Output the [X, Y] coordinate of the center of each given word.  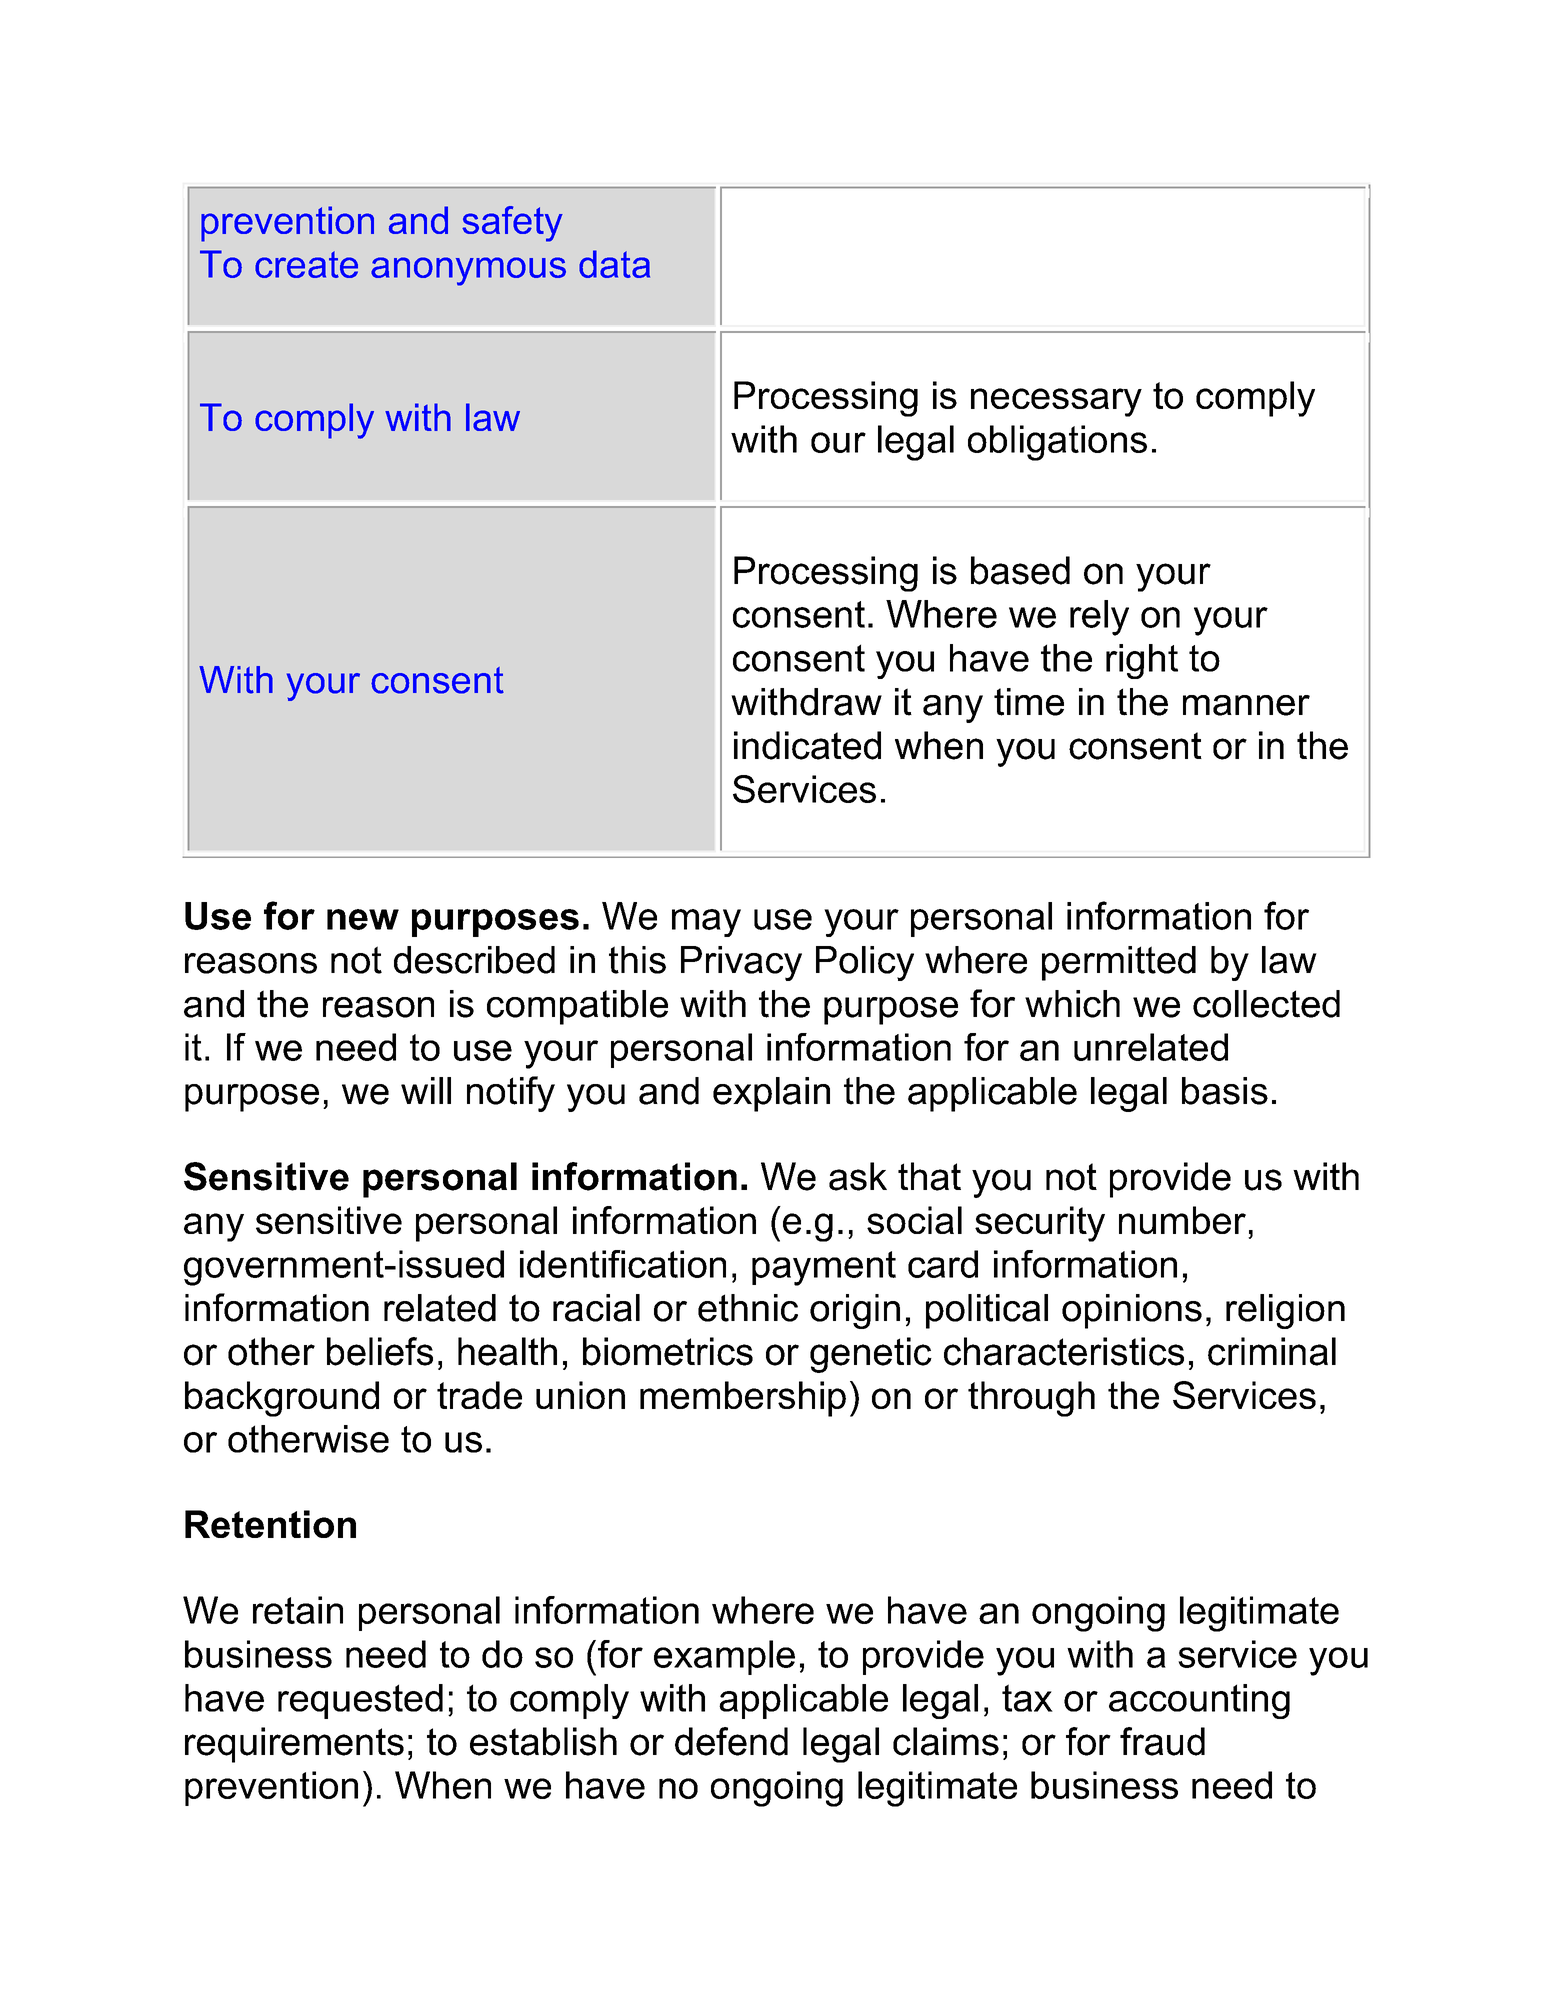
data [614, 264]
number [1182, 1220]
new [363, 919]
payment [824, 1268]
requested [360, 1701]
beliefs [380, 1351]
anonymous [468, 271]
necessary [1056, 402]
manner [1246, 705]
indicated [807, 745]
